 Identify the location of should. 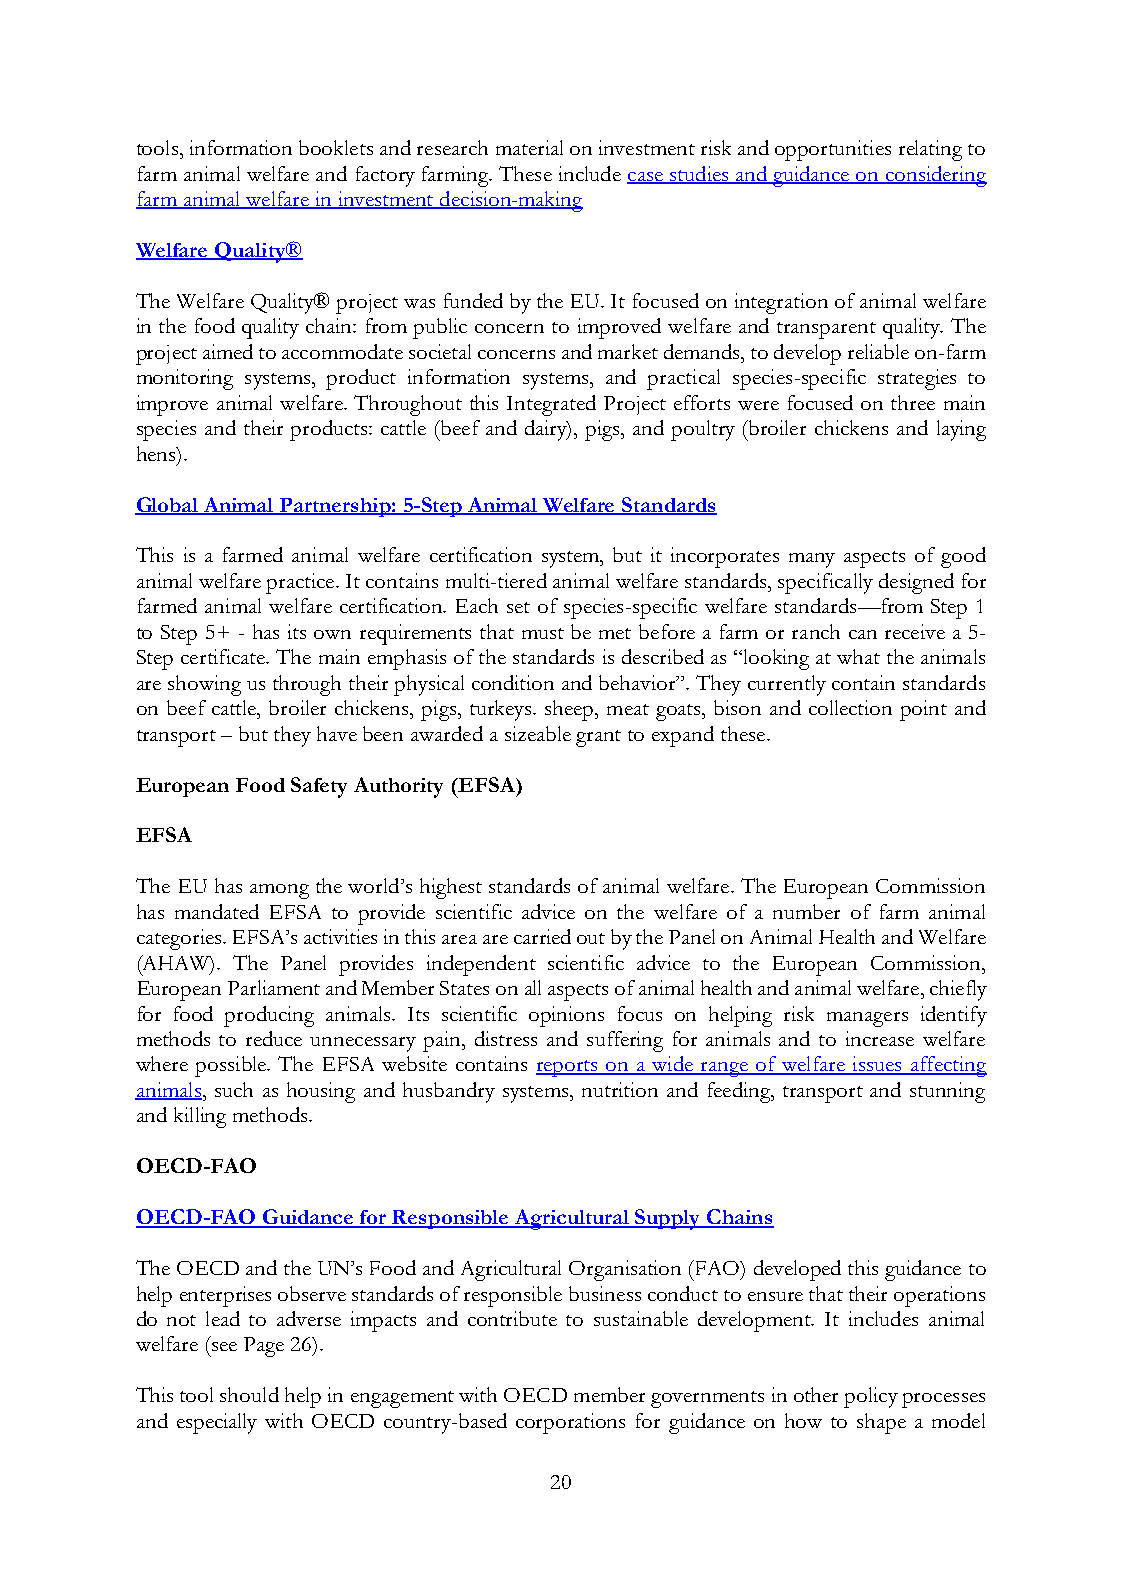
(249, 1394).
